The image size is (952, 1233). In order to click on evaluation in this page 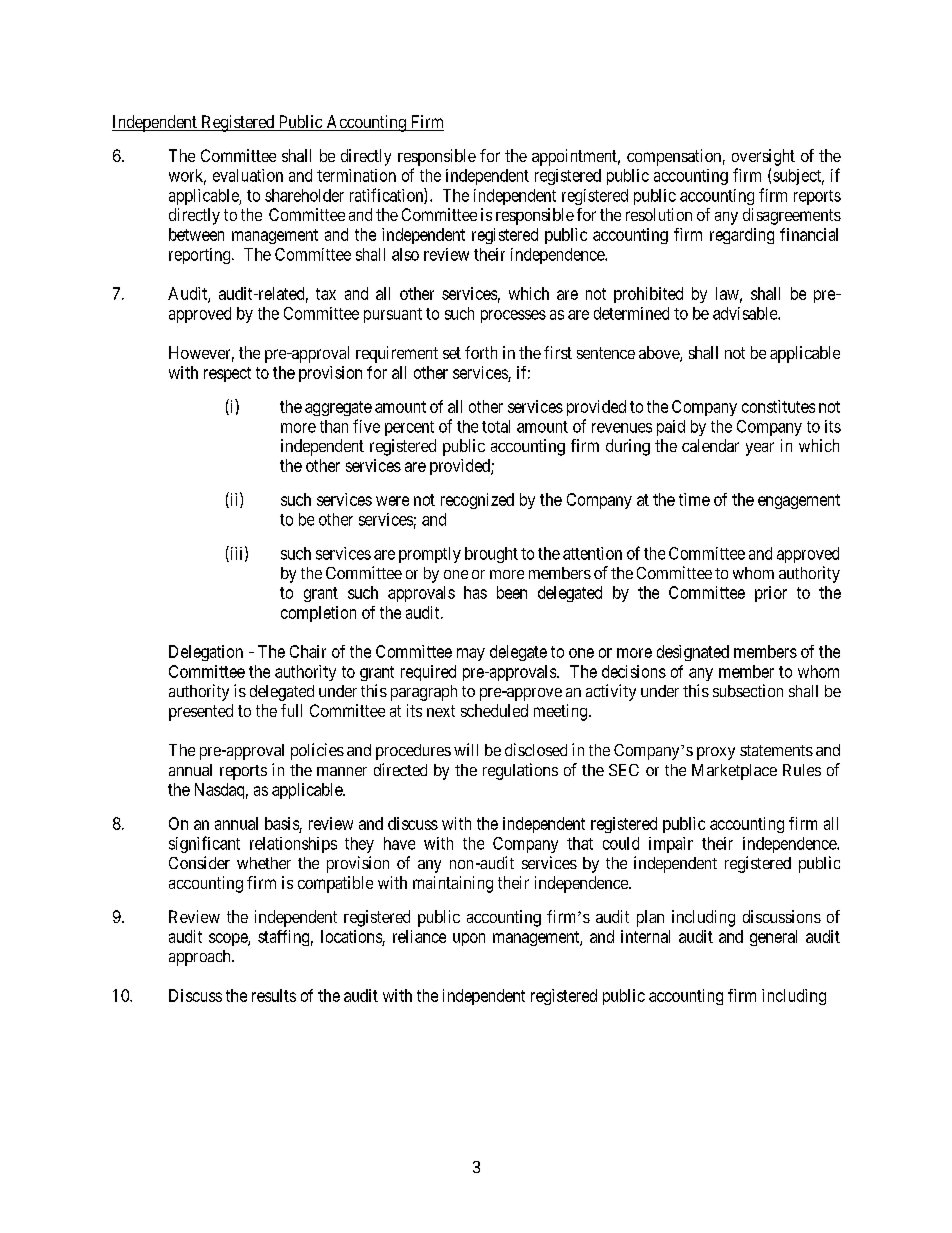, I will do `click(248, 175)`.
